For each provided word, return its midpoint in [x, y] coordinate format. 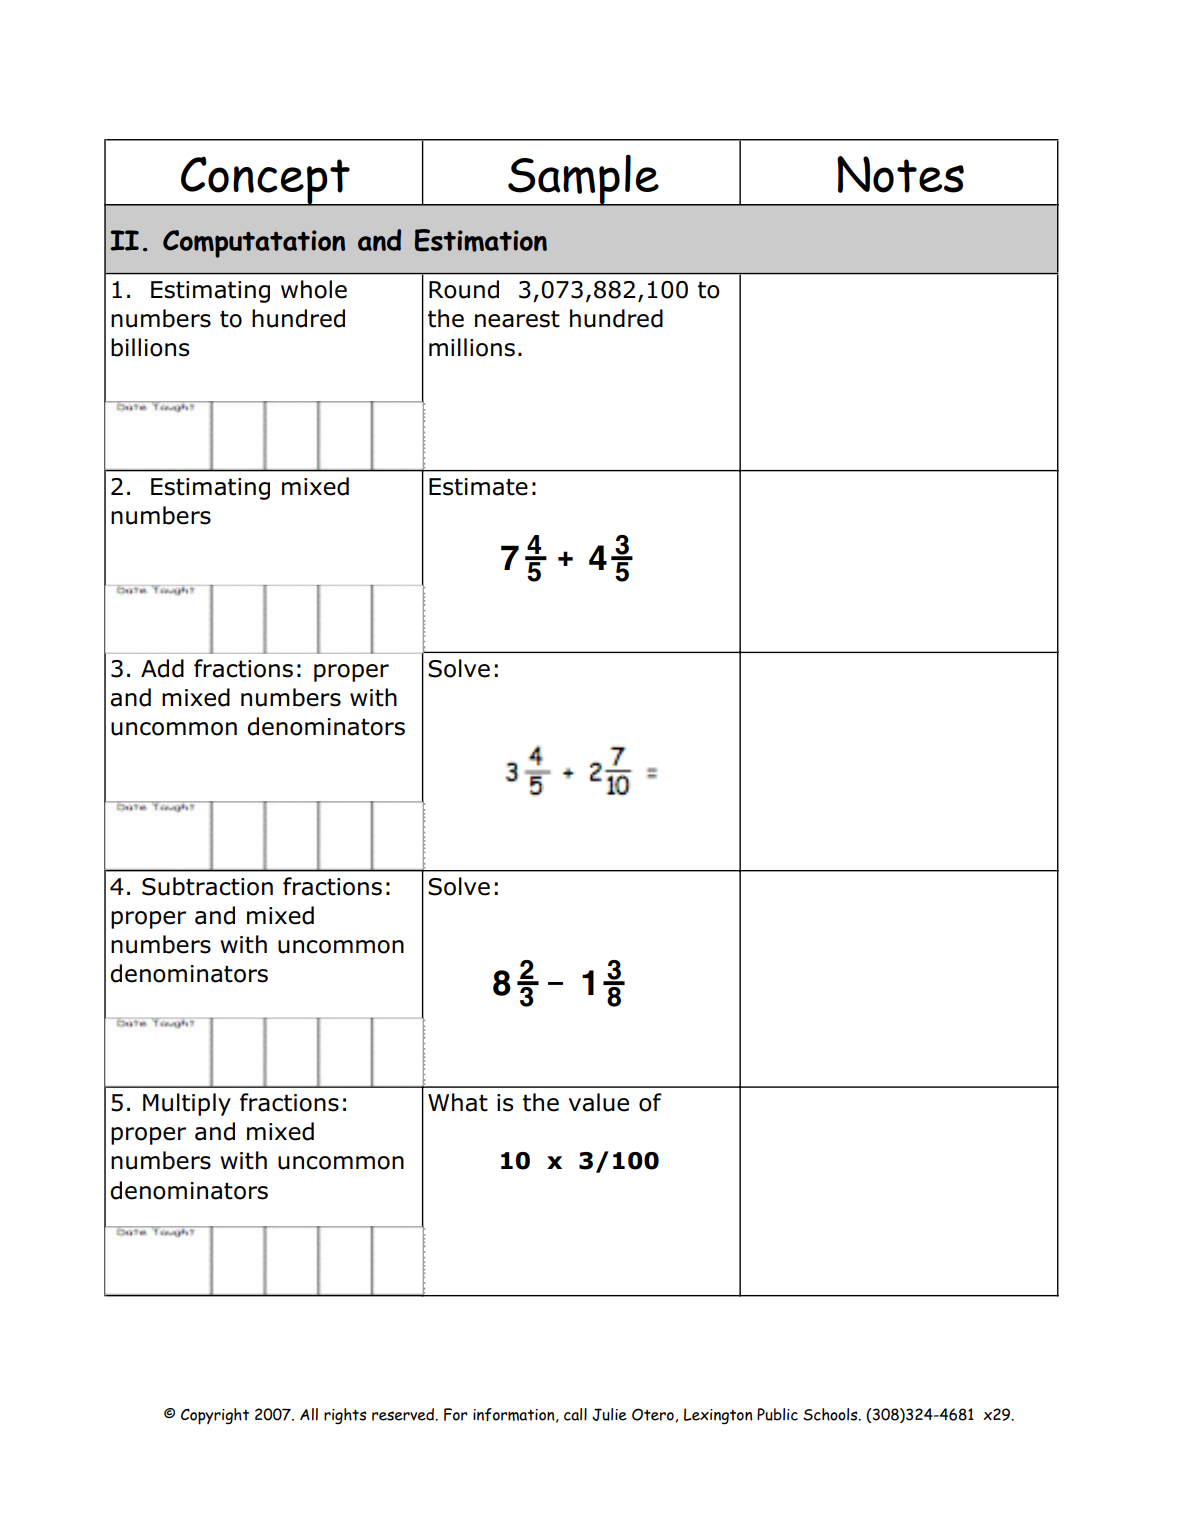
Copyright [215, 1416]
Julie [609, 1414]
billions [150, 347]
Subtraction [207, 886]
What [458, 1102]
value [599, 1102]
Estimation [481, 240]
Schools [831, 1414]
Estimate [478, 487]
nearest [517, 319]
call [575, 1414]
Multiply [187, 1104]
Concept [265, 181]
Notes [900, 174]
